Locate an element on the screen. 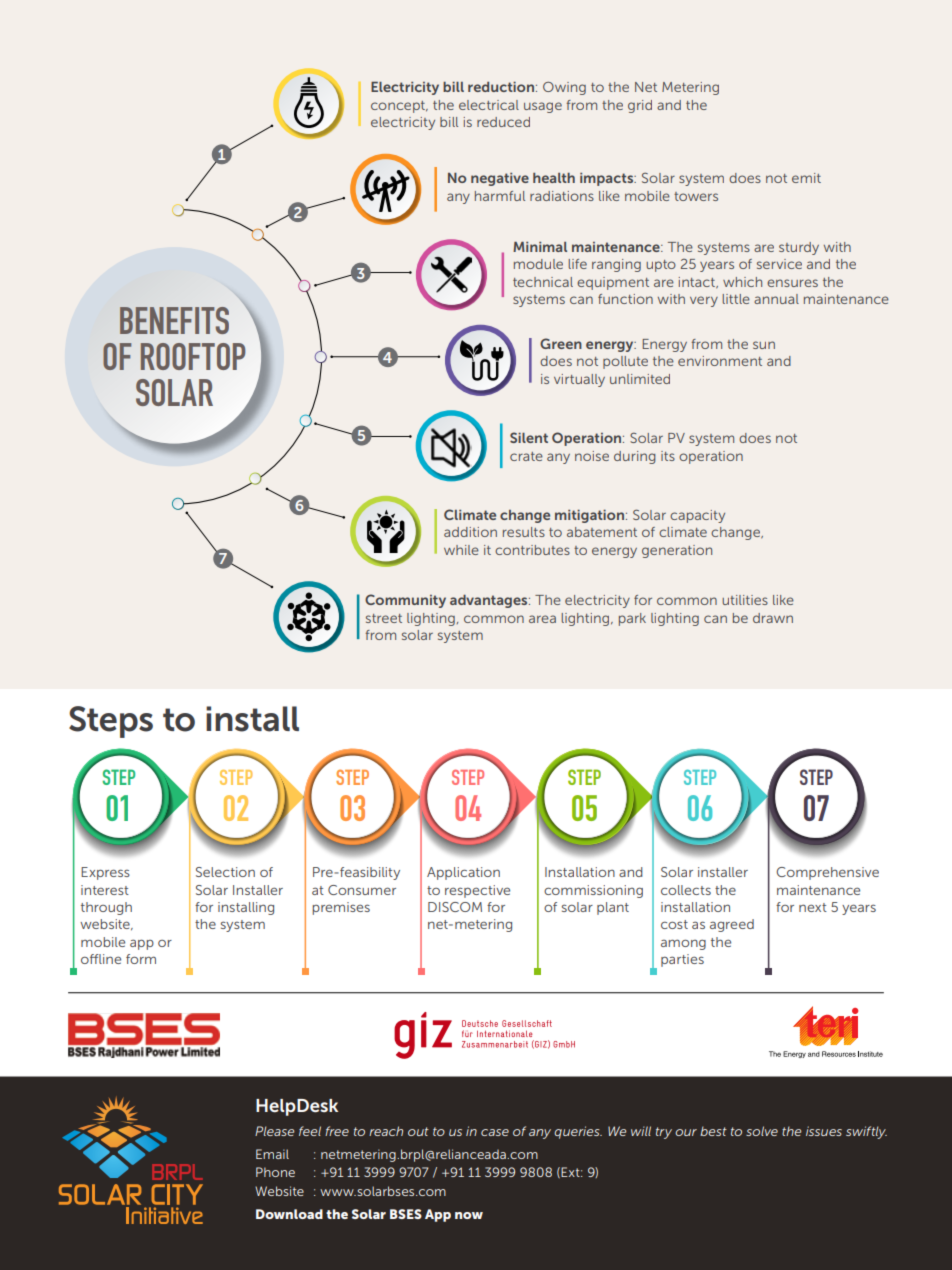 The image size is (952, 1270). Selection is located at coordinates (225, 872).
